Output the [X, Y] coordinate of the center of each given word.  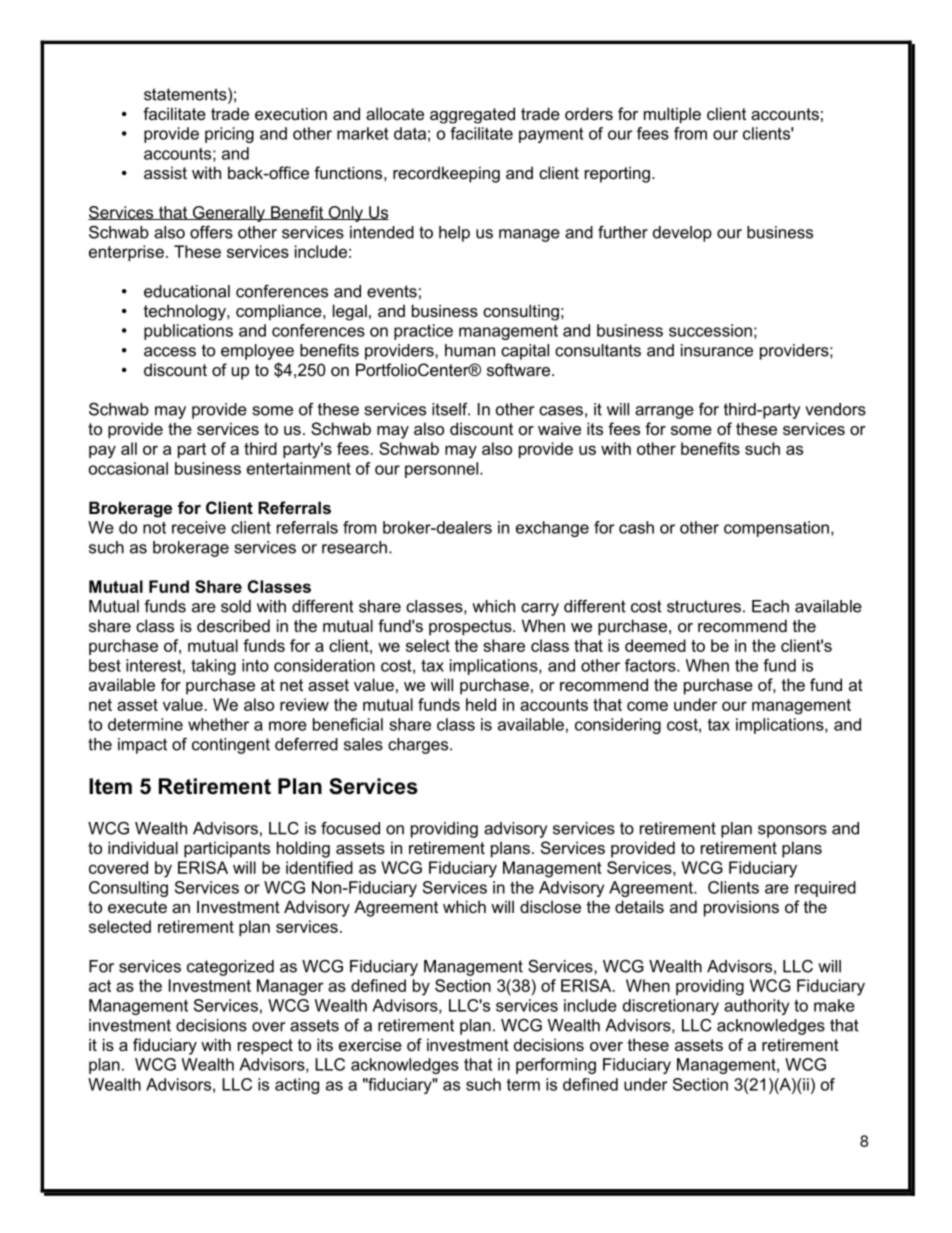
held [481, 704]
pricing [229, 135]
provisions [741, 908]
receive [199, 527]
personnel [441, 470]
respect [265, 1047]
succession [710, 330]
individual [143, 847]
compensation [776, 529]
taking [213, 667]
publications [188, 332]
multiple [672, 115]
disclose [550, 906]
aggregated [472, 115]
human [470, 350]
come [647, 706]
